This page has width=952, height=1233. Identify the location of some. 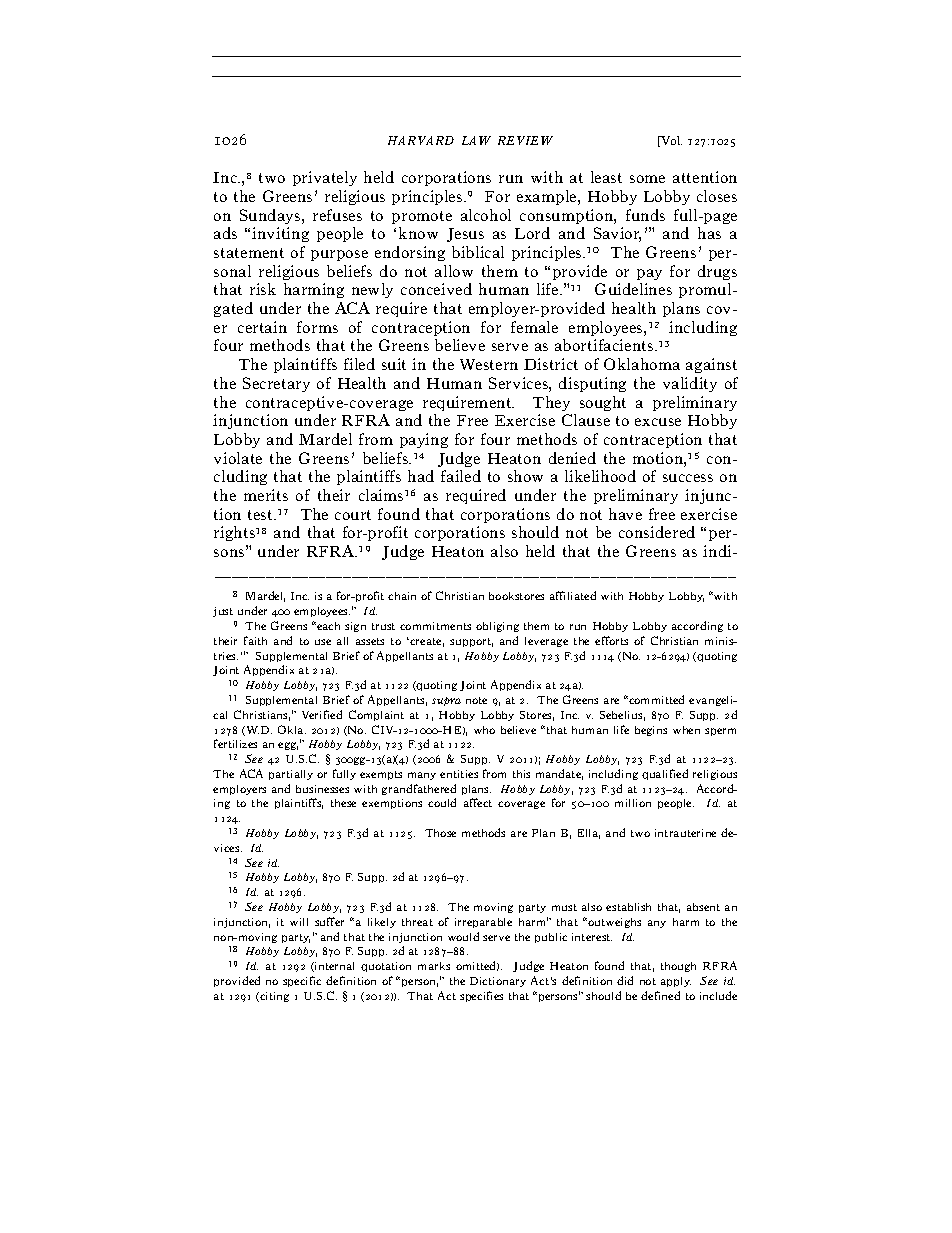
(647, 179).
